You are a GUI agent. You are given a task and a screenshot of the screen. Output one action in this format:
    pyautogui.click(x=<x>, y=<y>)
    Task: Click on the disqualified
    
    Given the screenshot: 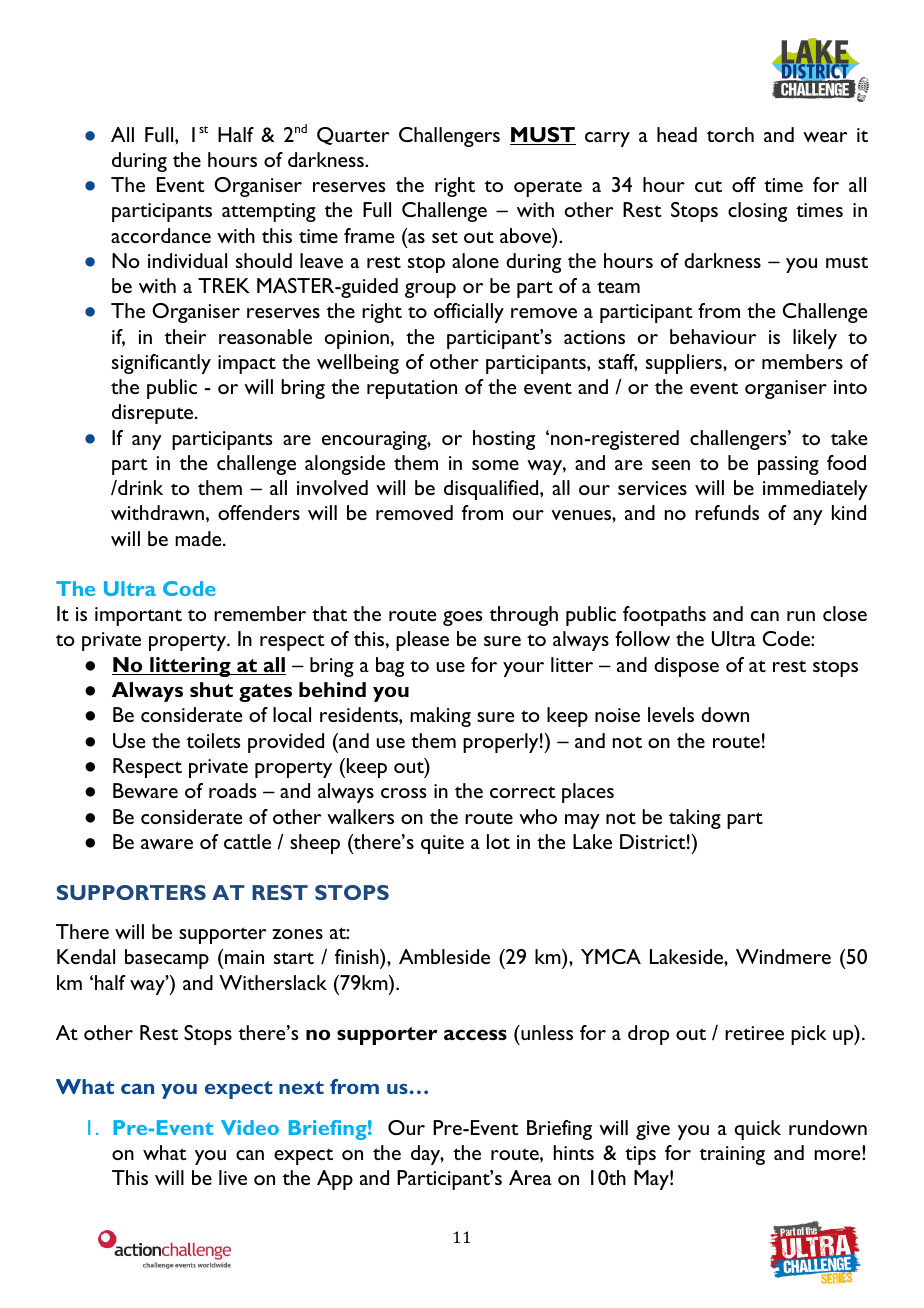 What is the action you would take?
    pyautogui.click(x=492, y=490)
